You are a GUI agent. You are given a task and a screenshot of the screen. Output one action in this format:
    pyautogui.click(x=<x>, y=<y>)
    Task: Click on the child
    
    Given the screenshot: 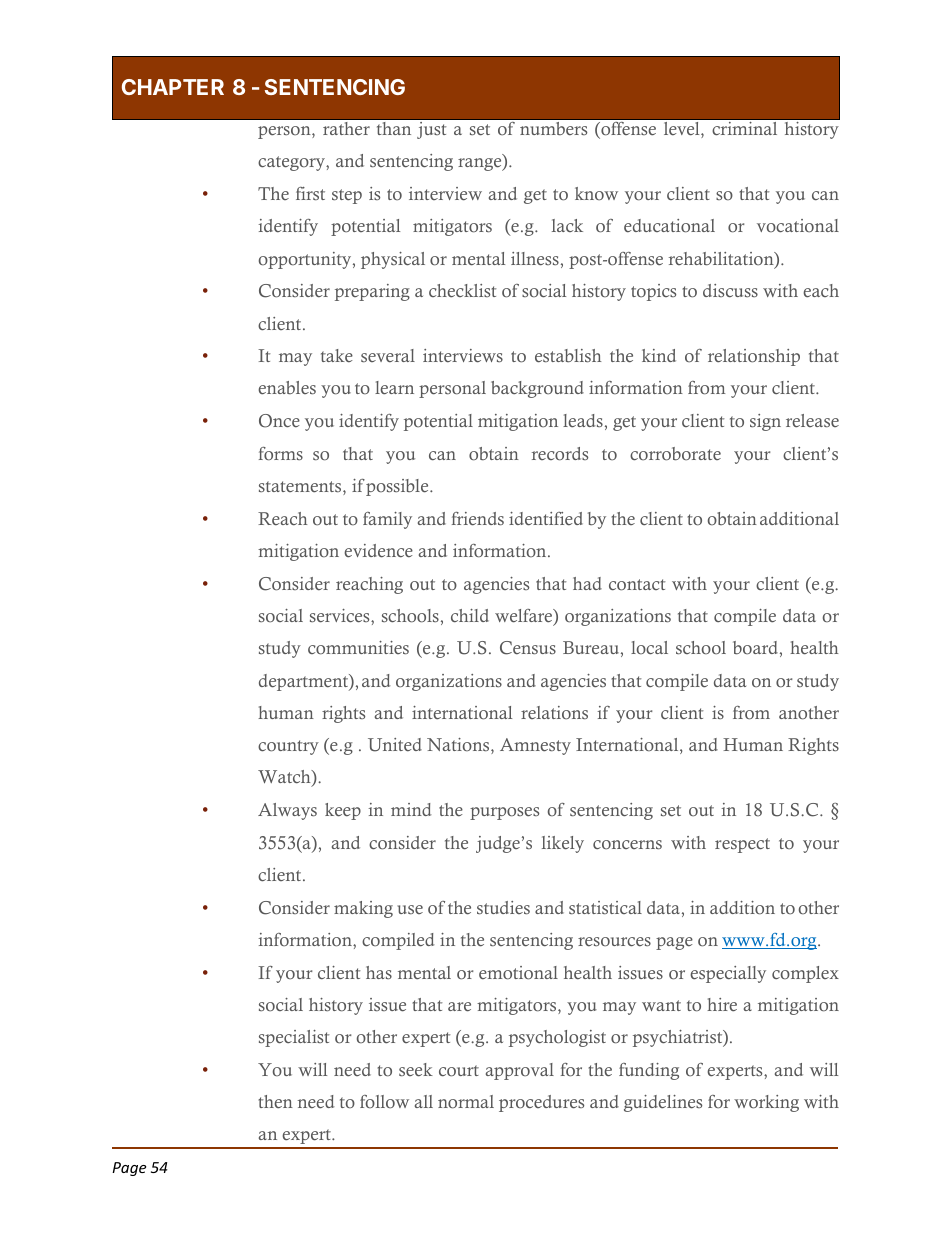 What is the action you would take?
    pyautogui.click(x=470, y=615)
